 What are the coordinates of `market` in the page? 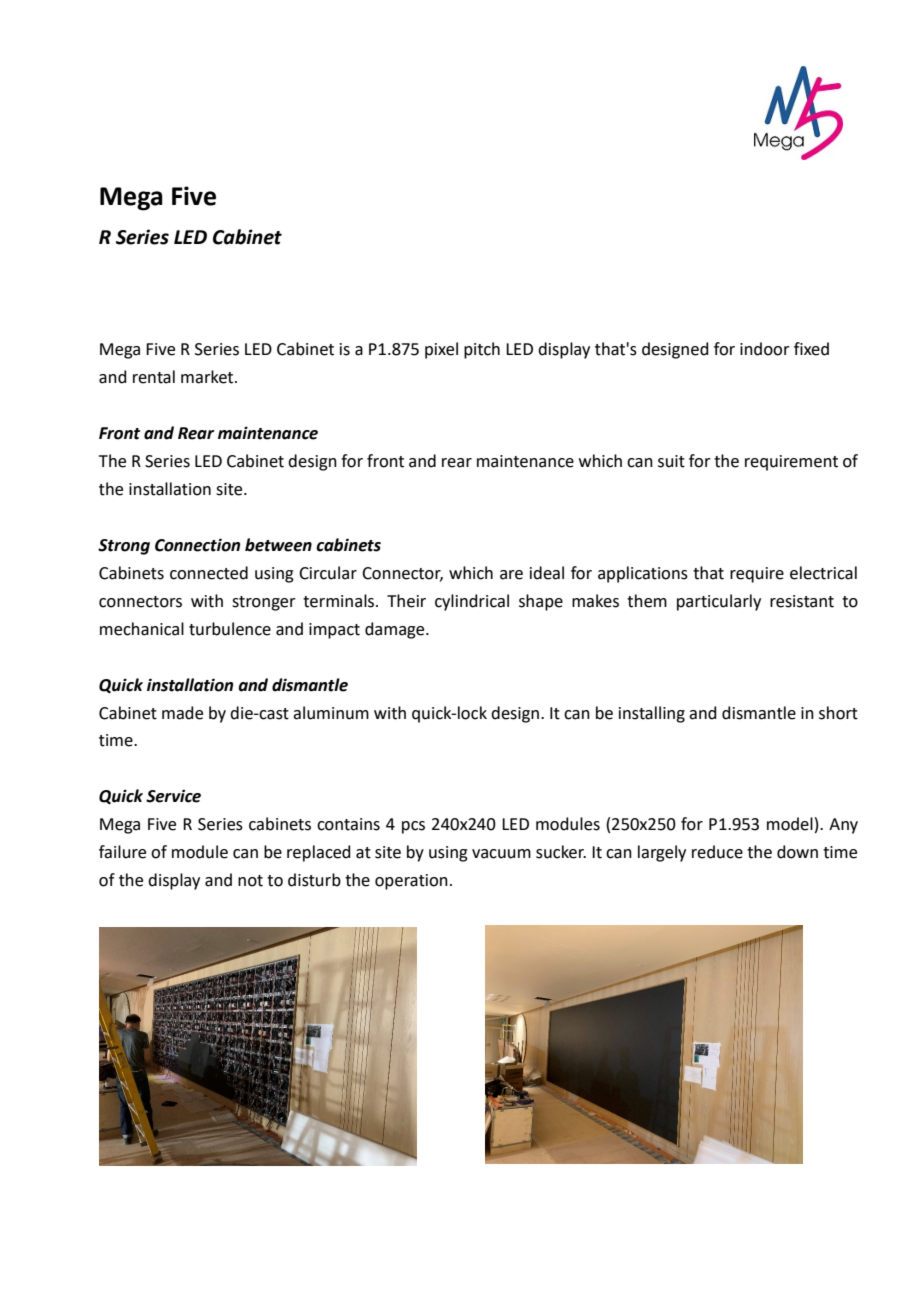 It's located at (208, 377).
